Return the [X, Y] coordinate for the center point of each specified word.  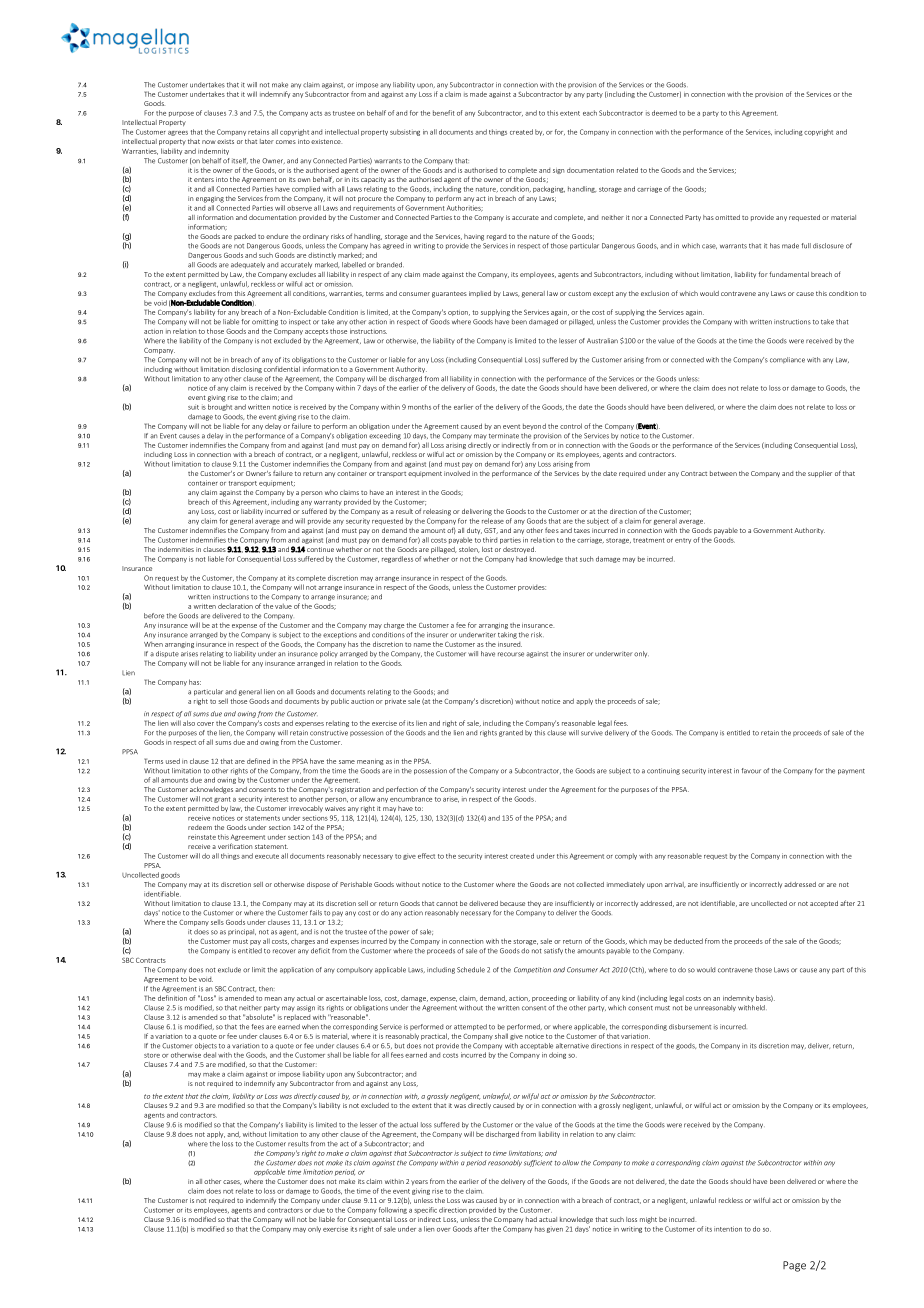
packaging [549, 189]
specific [425, 1210]
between [723, 473]
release [493, 521]
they [534, 904]
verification [235, 846]
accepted [824, 904]
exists [225, 141]
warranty [328, 503]
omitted [727, 217]
